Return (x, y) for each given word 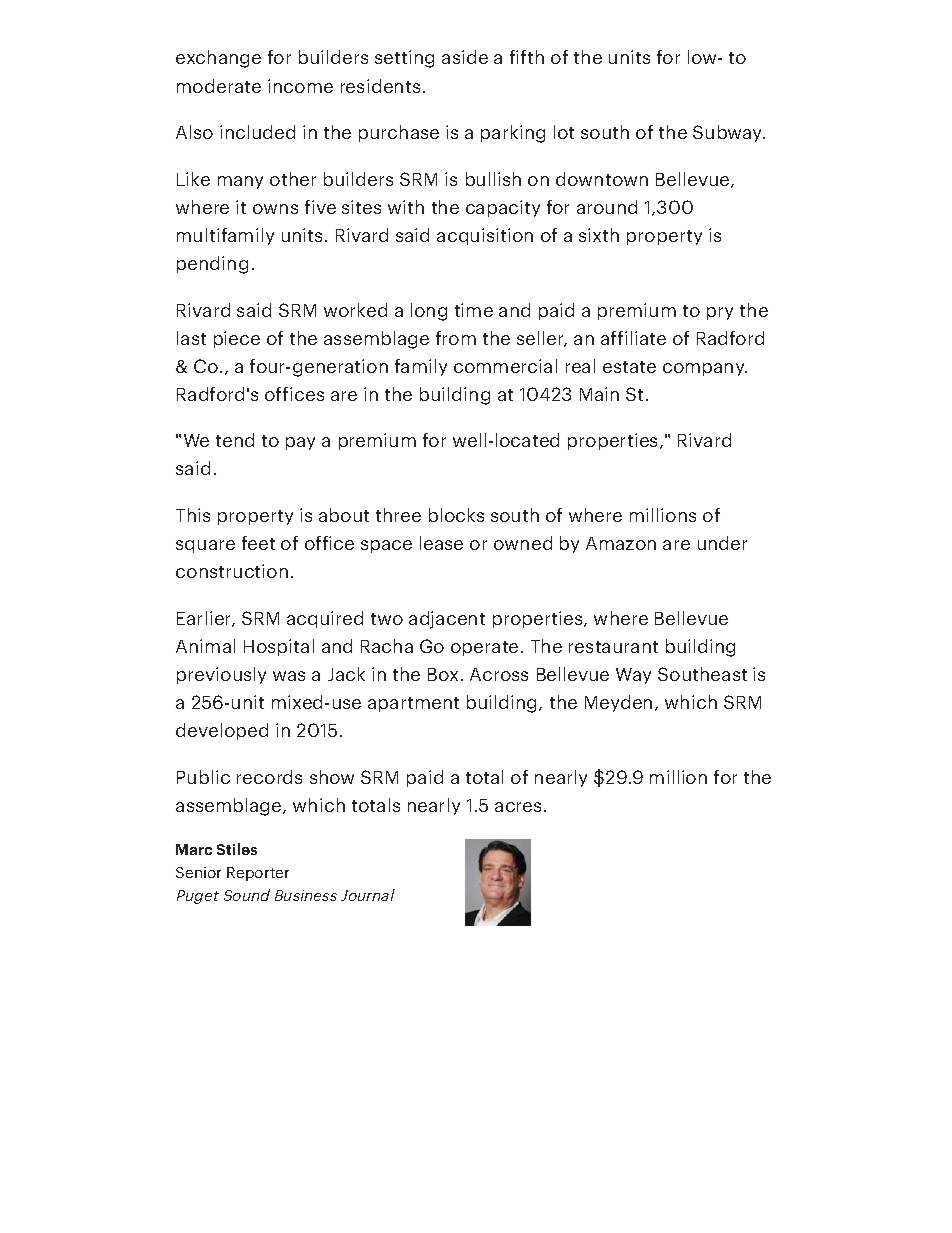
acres (520, 807)
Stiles (237, 849)
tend (235, 440)
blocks (456, 515)
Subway (729, 133)
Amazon (621, 543)
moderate (219, 86)
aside (465, 57)
